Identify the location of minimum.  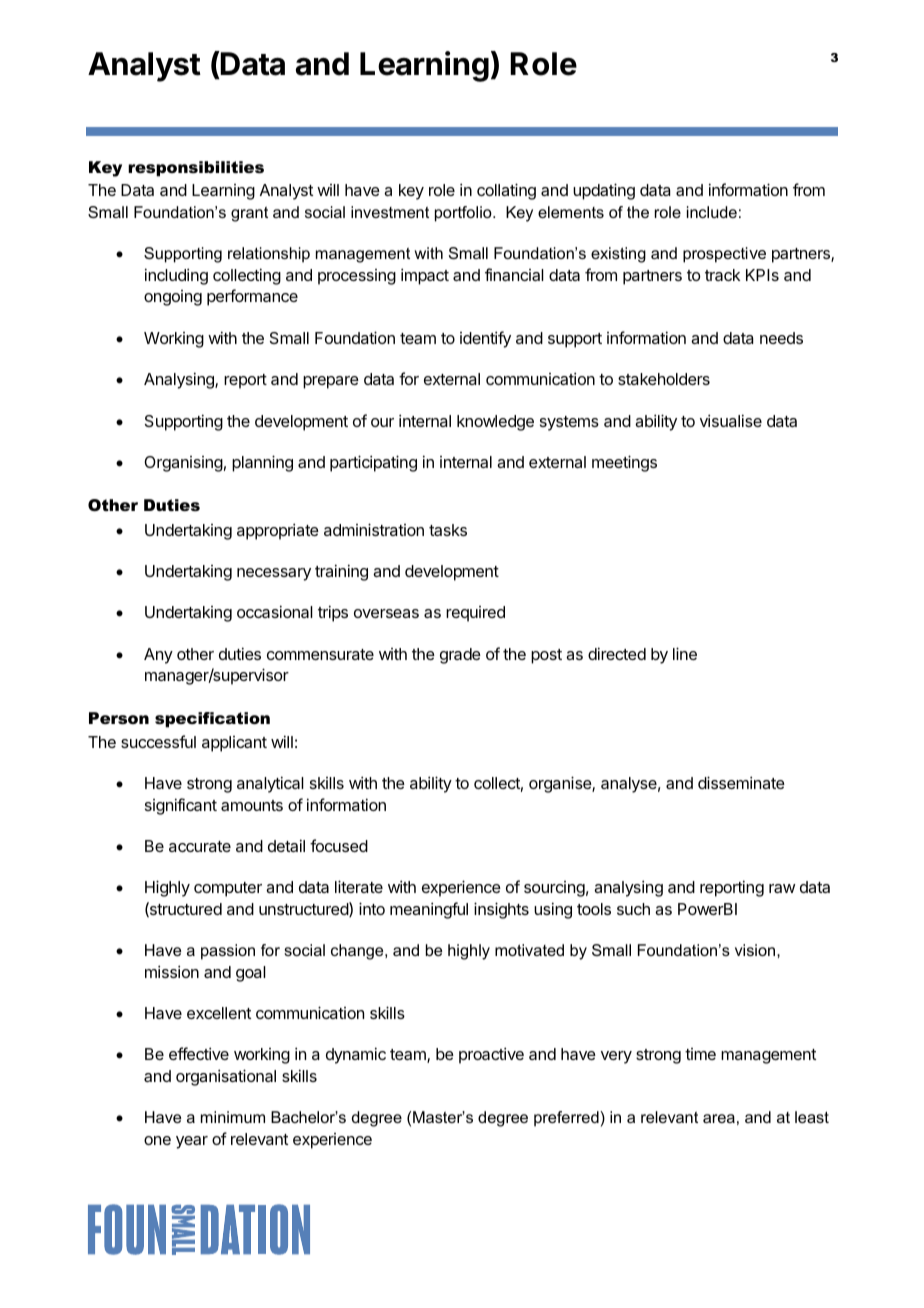
(233, 1117).
